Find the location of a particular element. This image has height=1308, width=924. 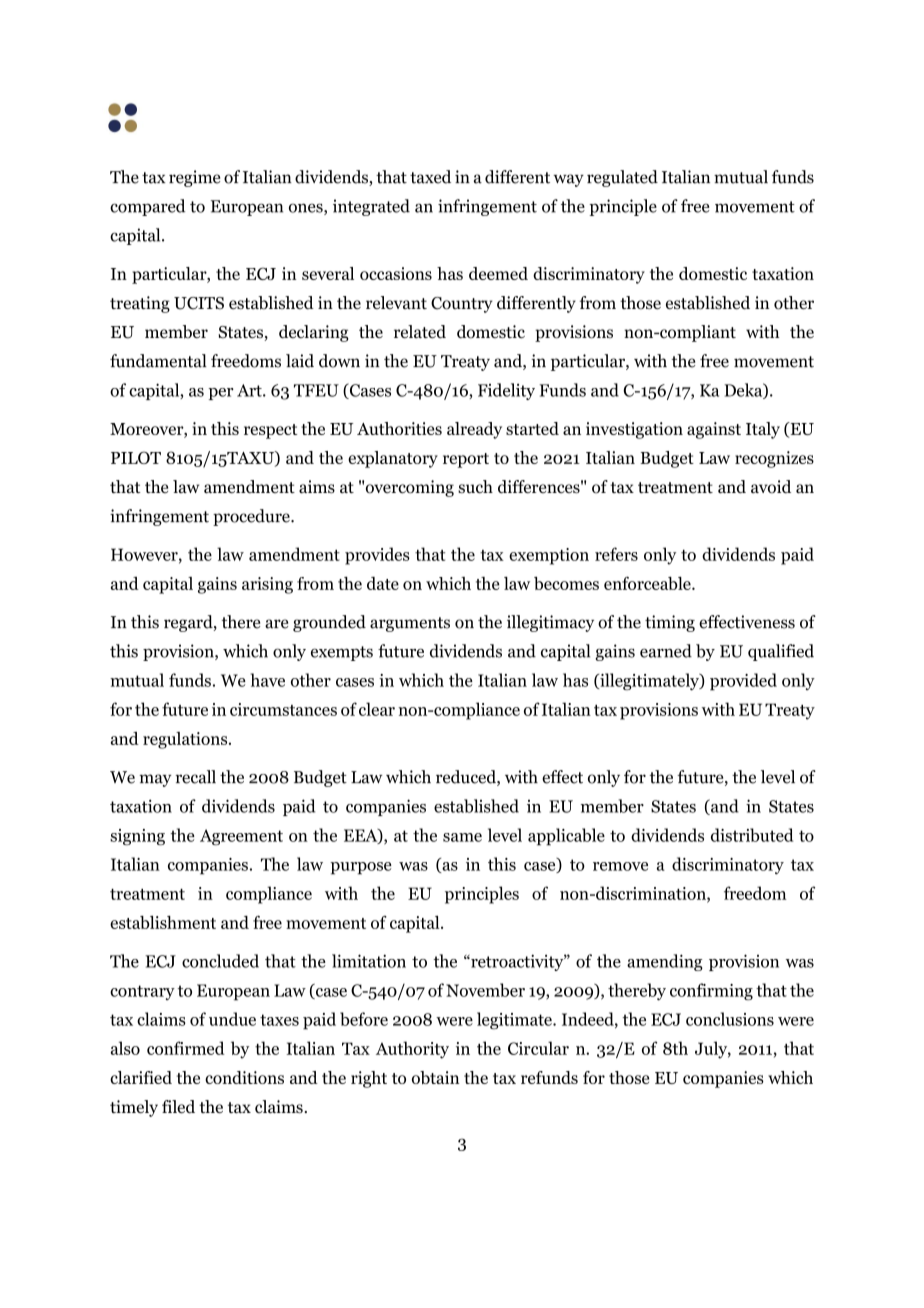

procedure is located at coordinates (252, 517).
